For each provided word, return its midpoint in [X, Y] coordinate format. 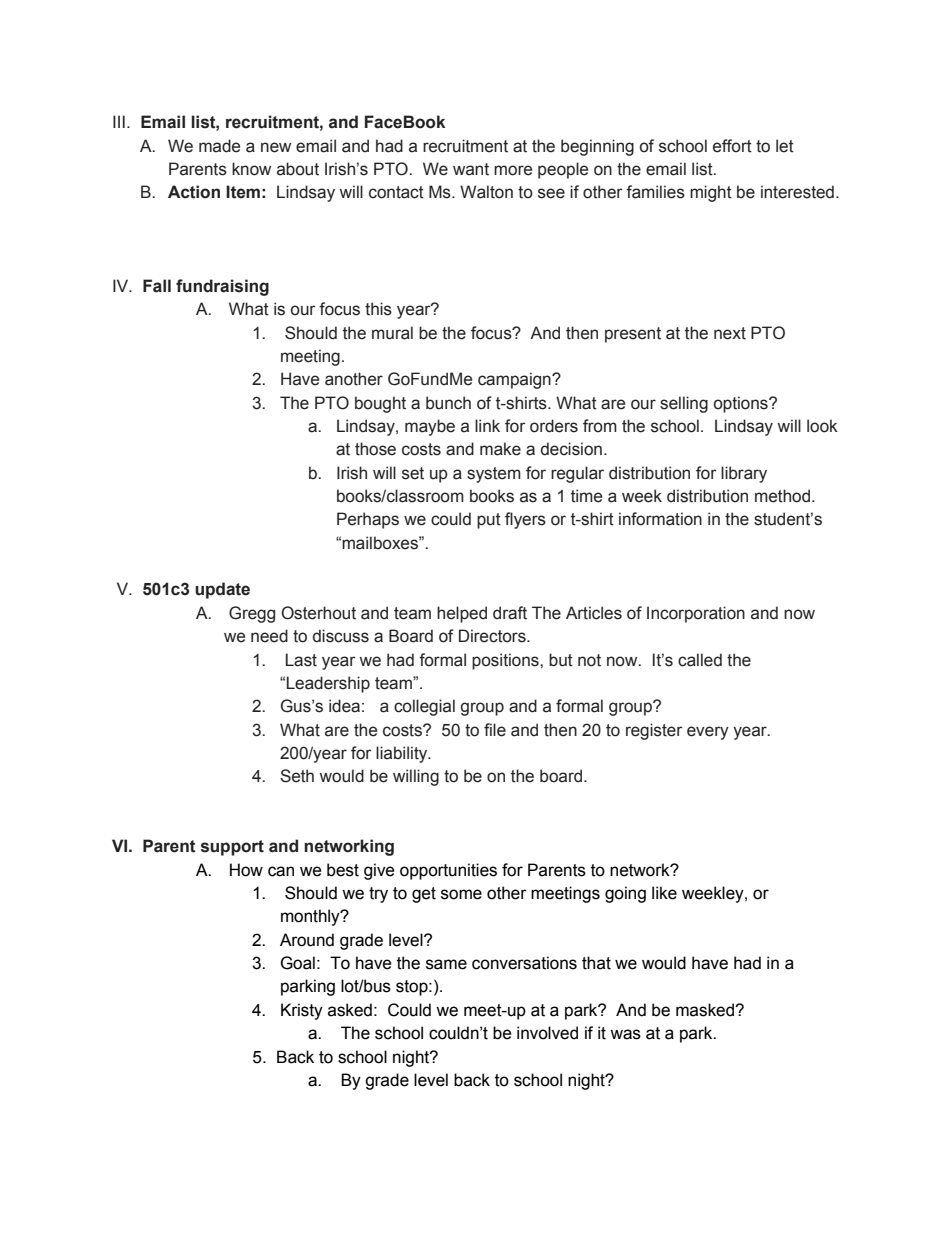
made [219, 146]
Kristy [302, 1011]
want [471, 169]
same [446, 964]
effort [732, 146]
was [625, 1034]
